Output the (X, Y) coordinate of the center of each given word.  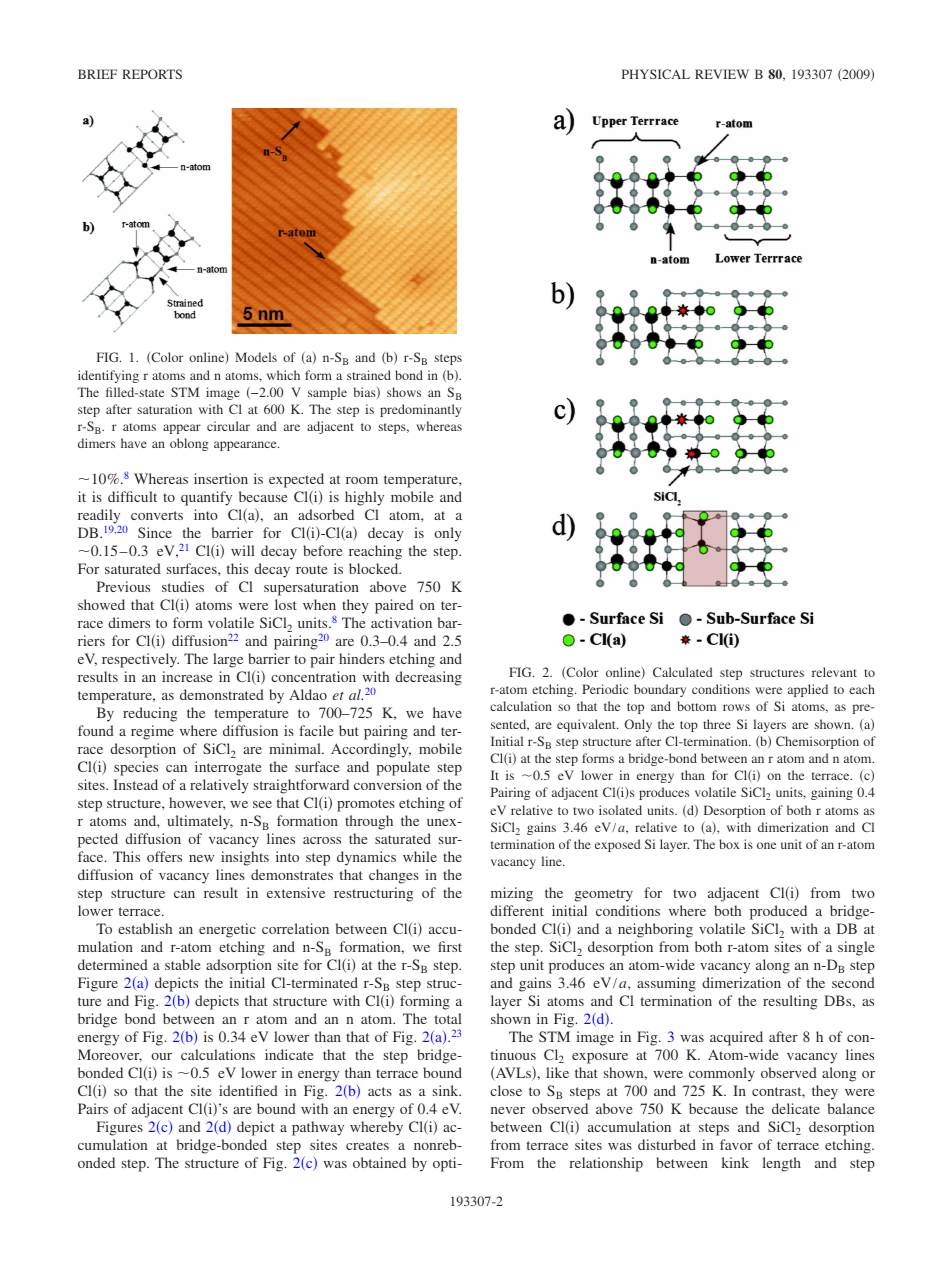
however (197, 803)
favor (736, 1144)
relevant (834, 672)
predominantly (420, 410)
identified (248, 1090)
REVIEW (722, 74)
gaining (832, 793)
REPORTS (152, 74)
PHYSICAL (656, 74)
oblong (189, 444)
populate (403, 768)
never (508, 1110)
